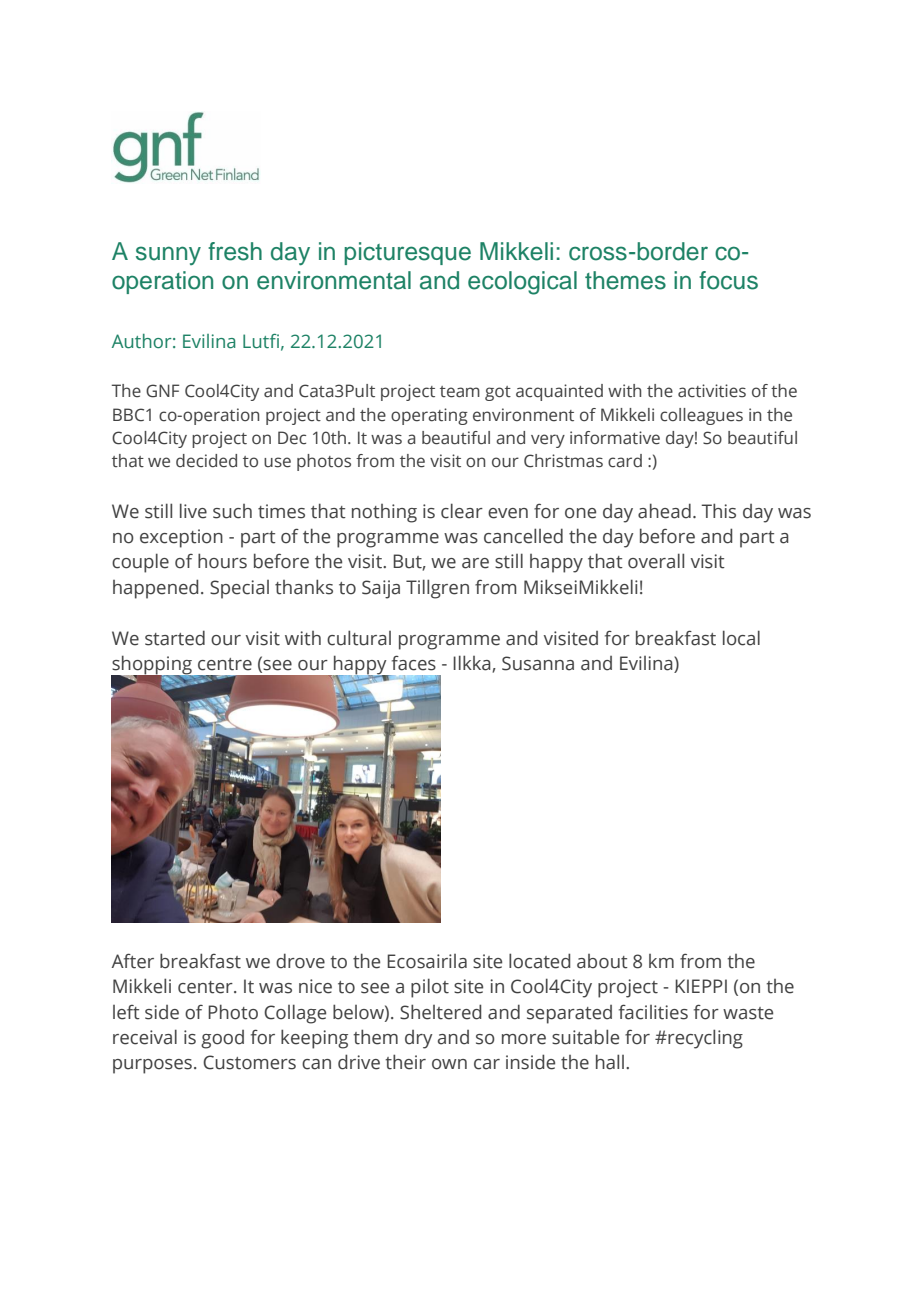 This screenshot has height=1307, width=924. What do you see at coordinates (225, 664) in the screenshot?
I see `centre` at bounding box center [225, 664].
